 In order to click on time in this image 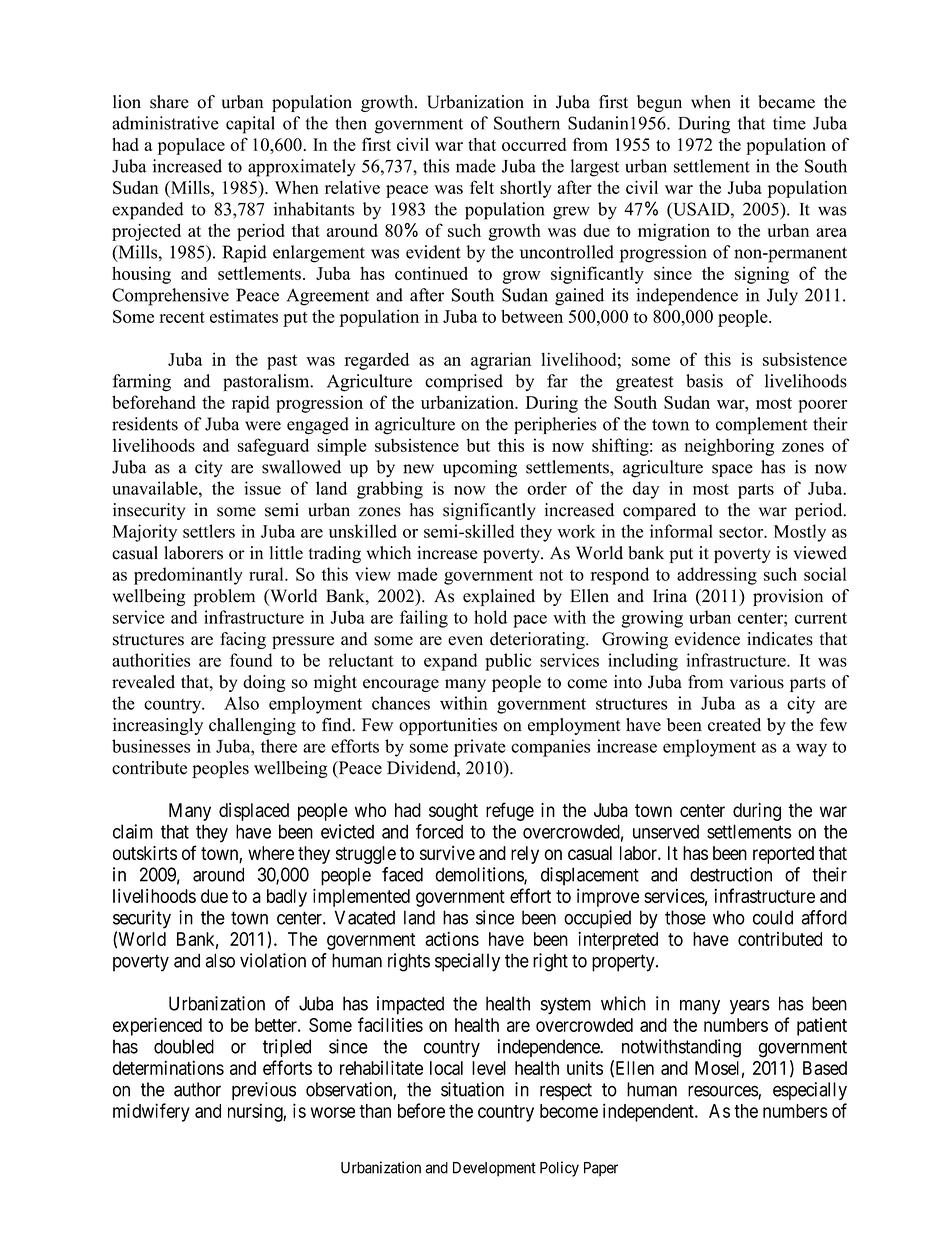, I will do `click(789, 123)`.
